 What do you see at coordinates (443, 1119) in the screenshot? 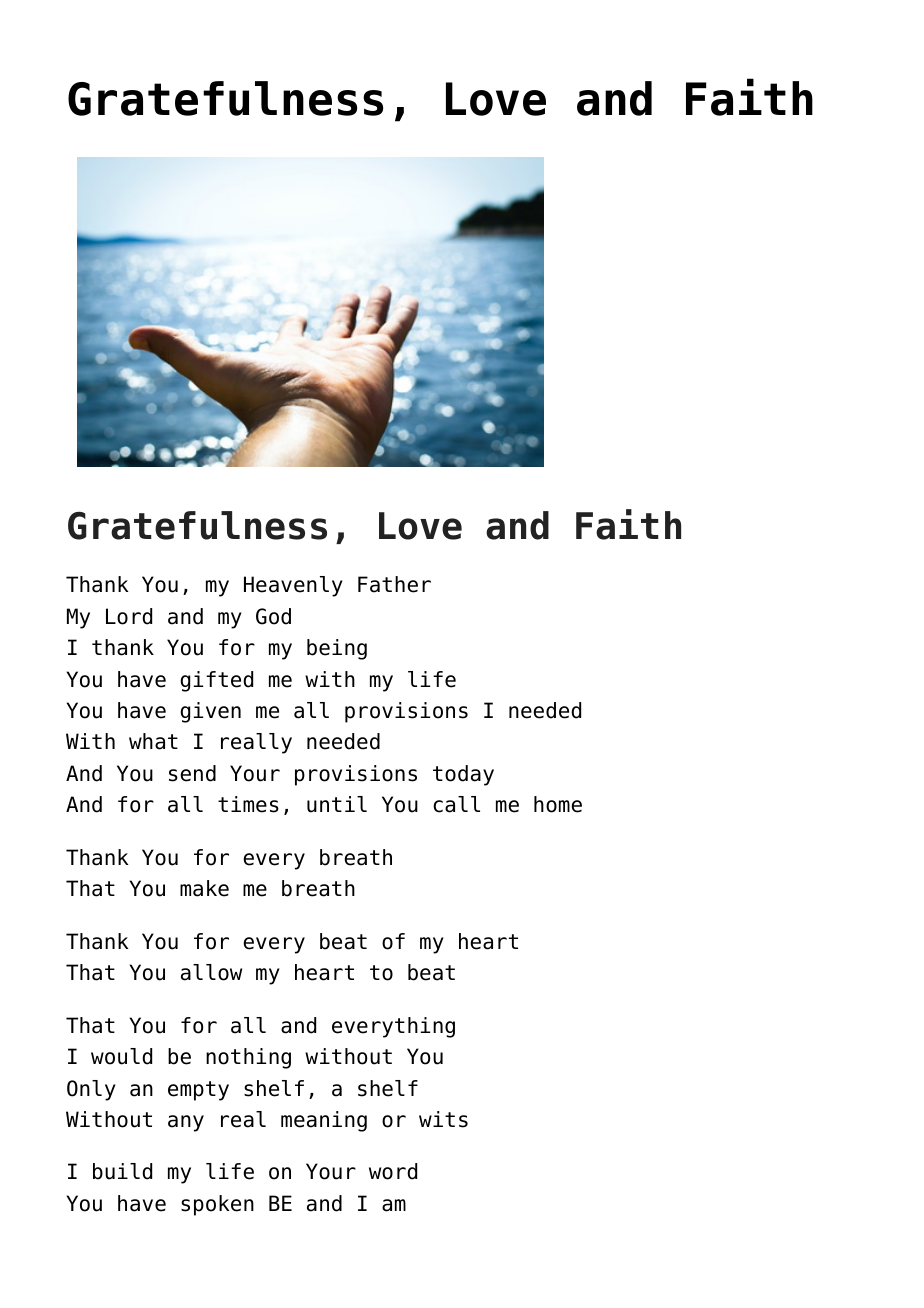
I see `wits` at bounding box center [443, 1119].
